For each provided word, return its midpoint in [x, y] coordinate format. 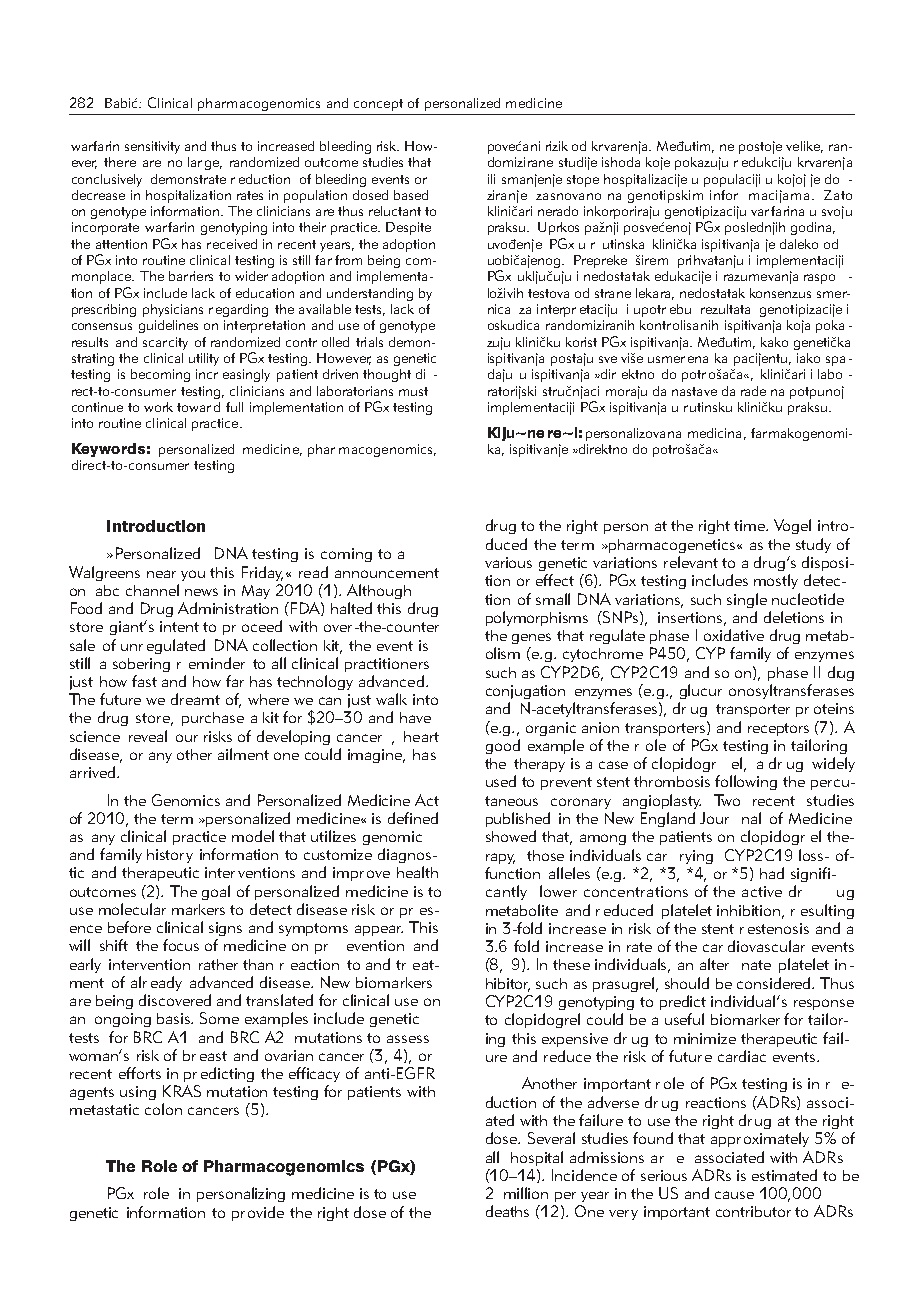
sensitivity [152, 147]
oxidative [734, 635]
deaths [507, 1211]
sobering [141, 665]
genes [531, 638]
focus [181, 945]
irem [655, 260]
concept [378, 105]
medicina [714, 433]
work [158, 407]
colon [163, 1109]
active [762, 891]
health [417, 872]
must [413, 391]
